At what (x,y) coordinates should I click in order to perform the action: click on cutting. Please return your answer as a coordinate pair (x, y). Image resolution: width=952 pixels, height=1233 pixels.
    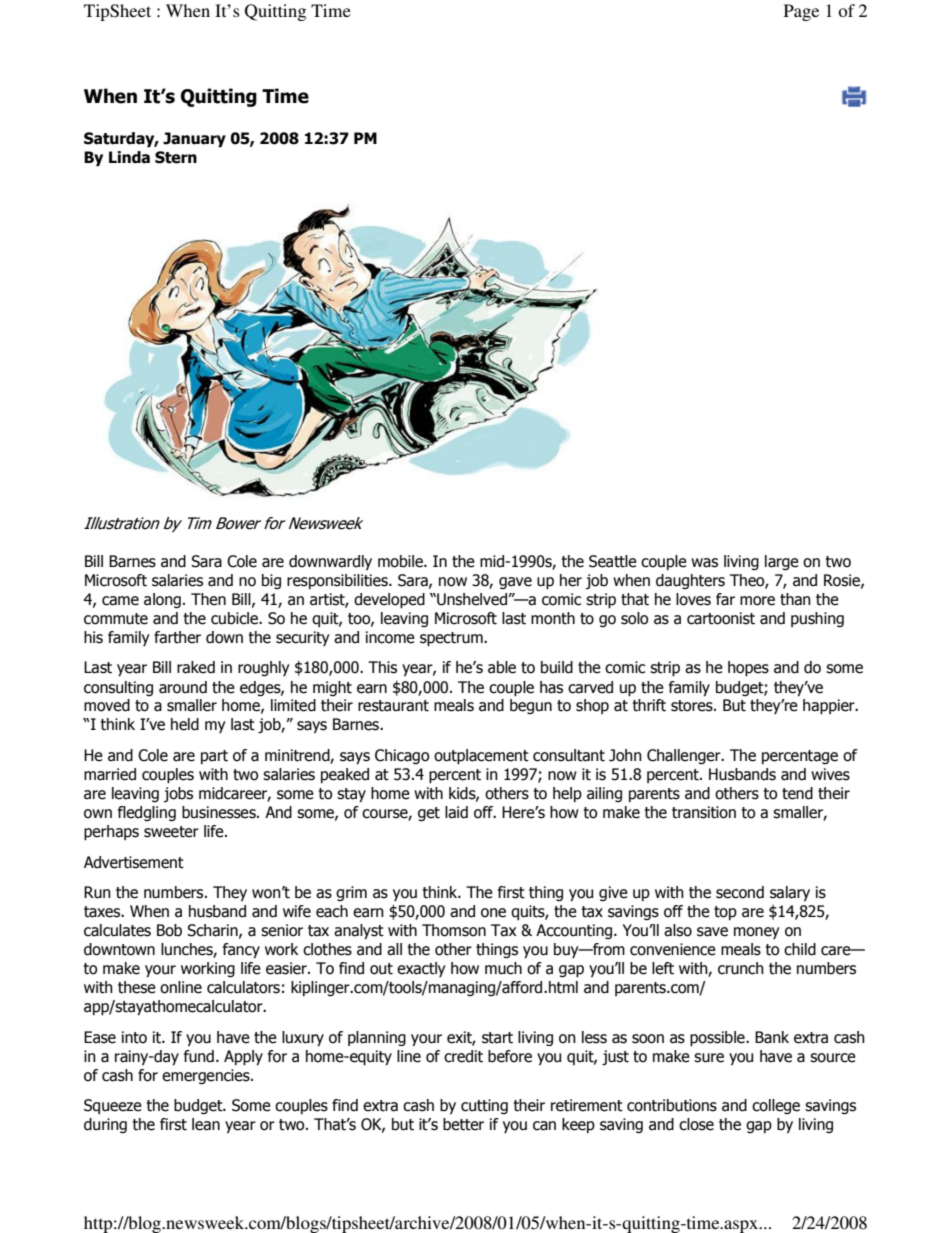
    Looking at the image, I should click on (484, 1106).
